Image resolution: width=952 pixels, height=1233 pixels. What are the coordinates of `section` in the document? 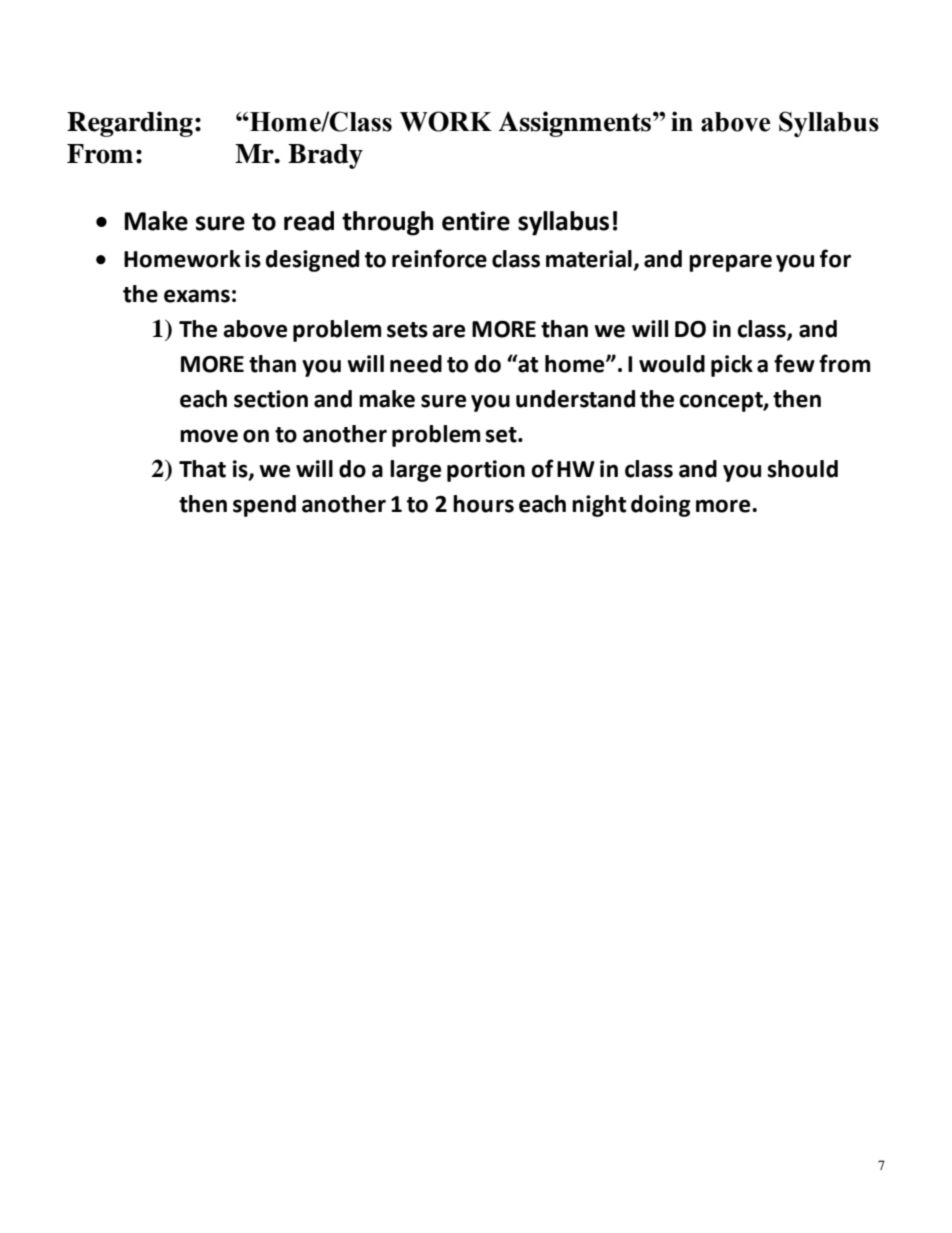 It's located at (271, 399).
